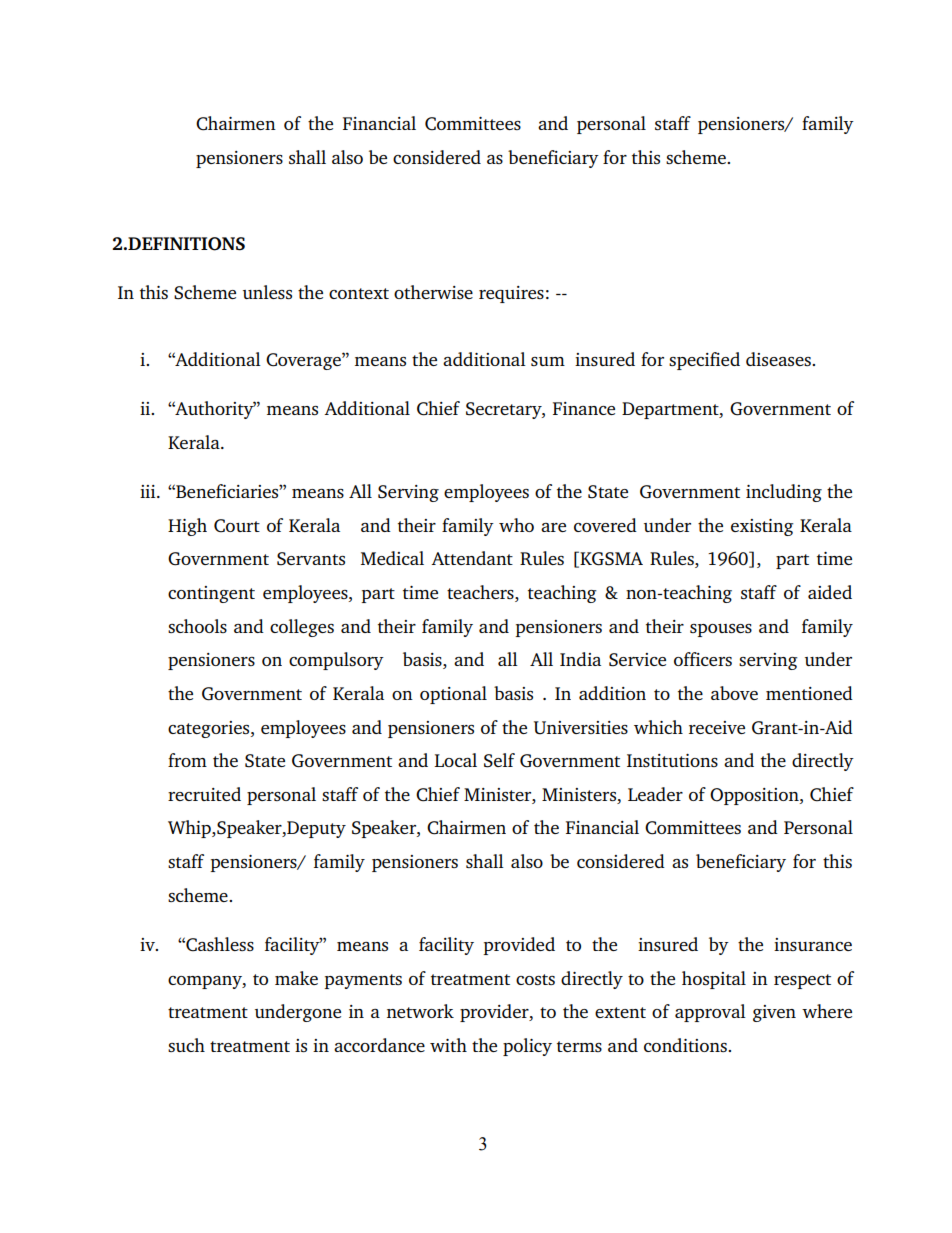 The width and height of the screenshot is (952, 1233). I want to click on unless, so click(267, 292).
